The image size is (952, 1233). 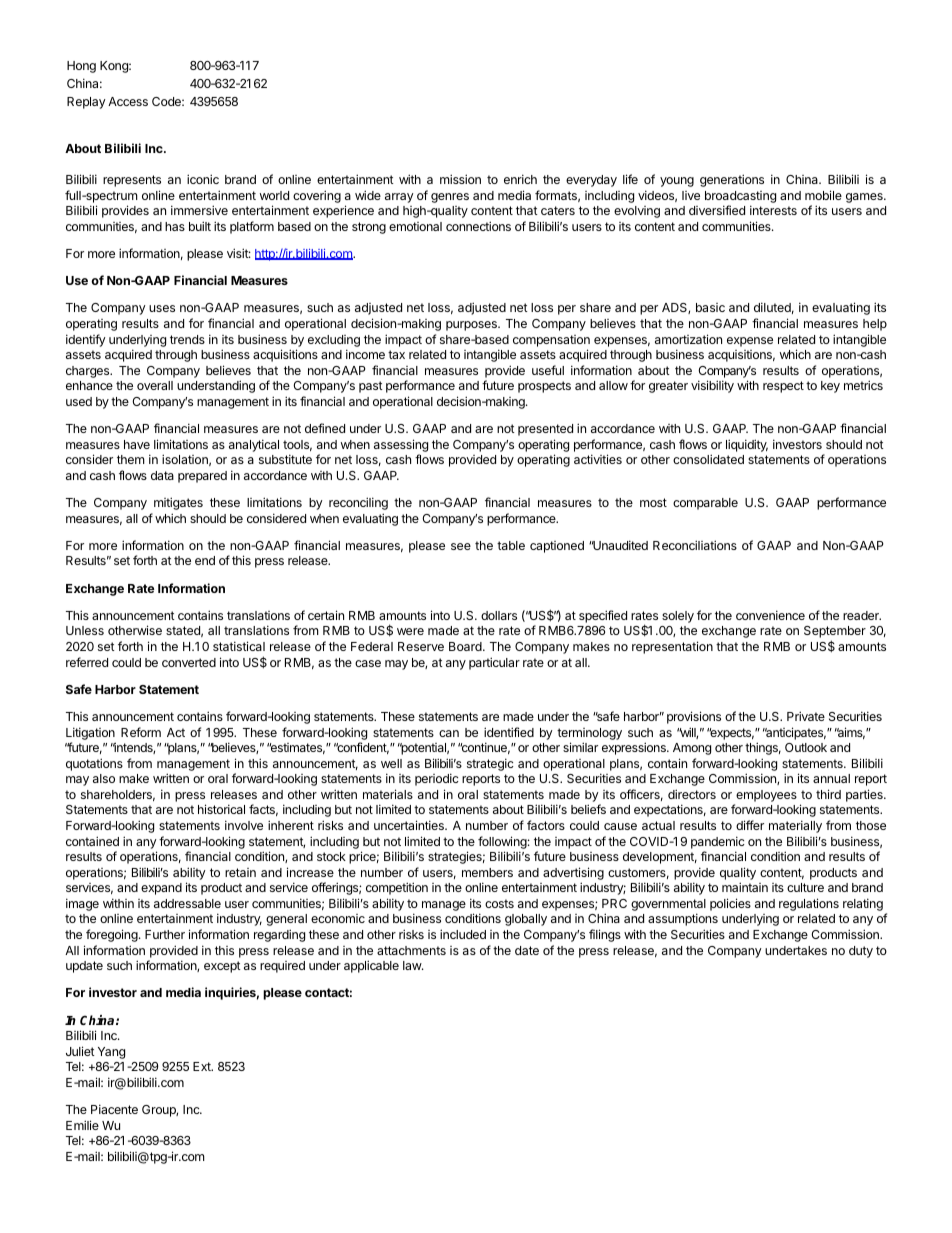 I want to click on convenience, so click(x=770, y=615).
